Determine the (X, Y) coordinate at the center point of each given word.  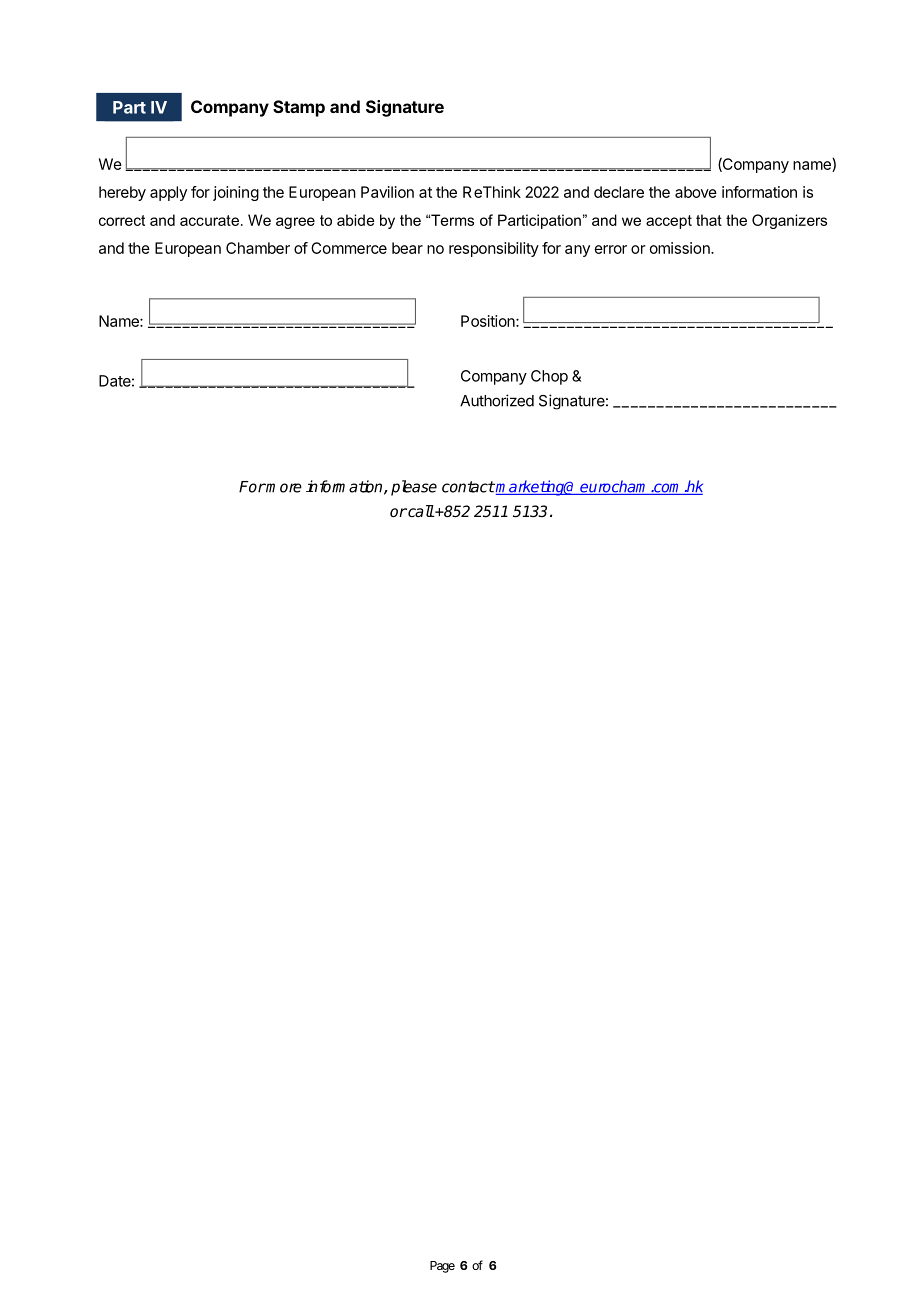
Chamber (258, 248)
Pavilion (387, 192)
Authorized (497, 400)
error (611, 249)
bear (407, 248)
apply (168, 193)
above (696, 192)
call (420, 511)
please (414, 488)
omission (681, 248)
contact (468, 487)
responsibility (494, 249)
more (283, 488)
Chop (549, 377)
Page (442, 1267)
